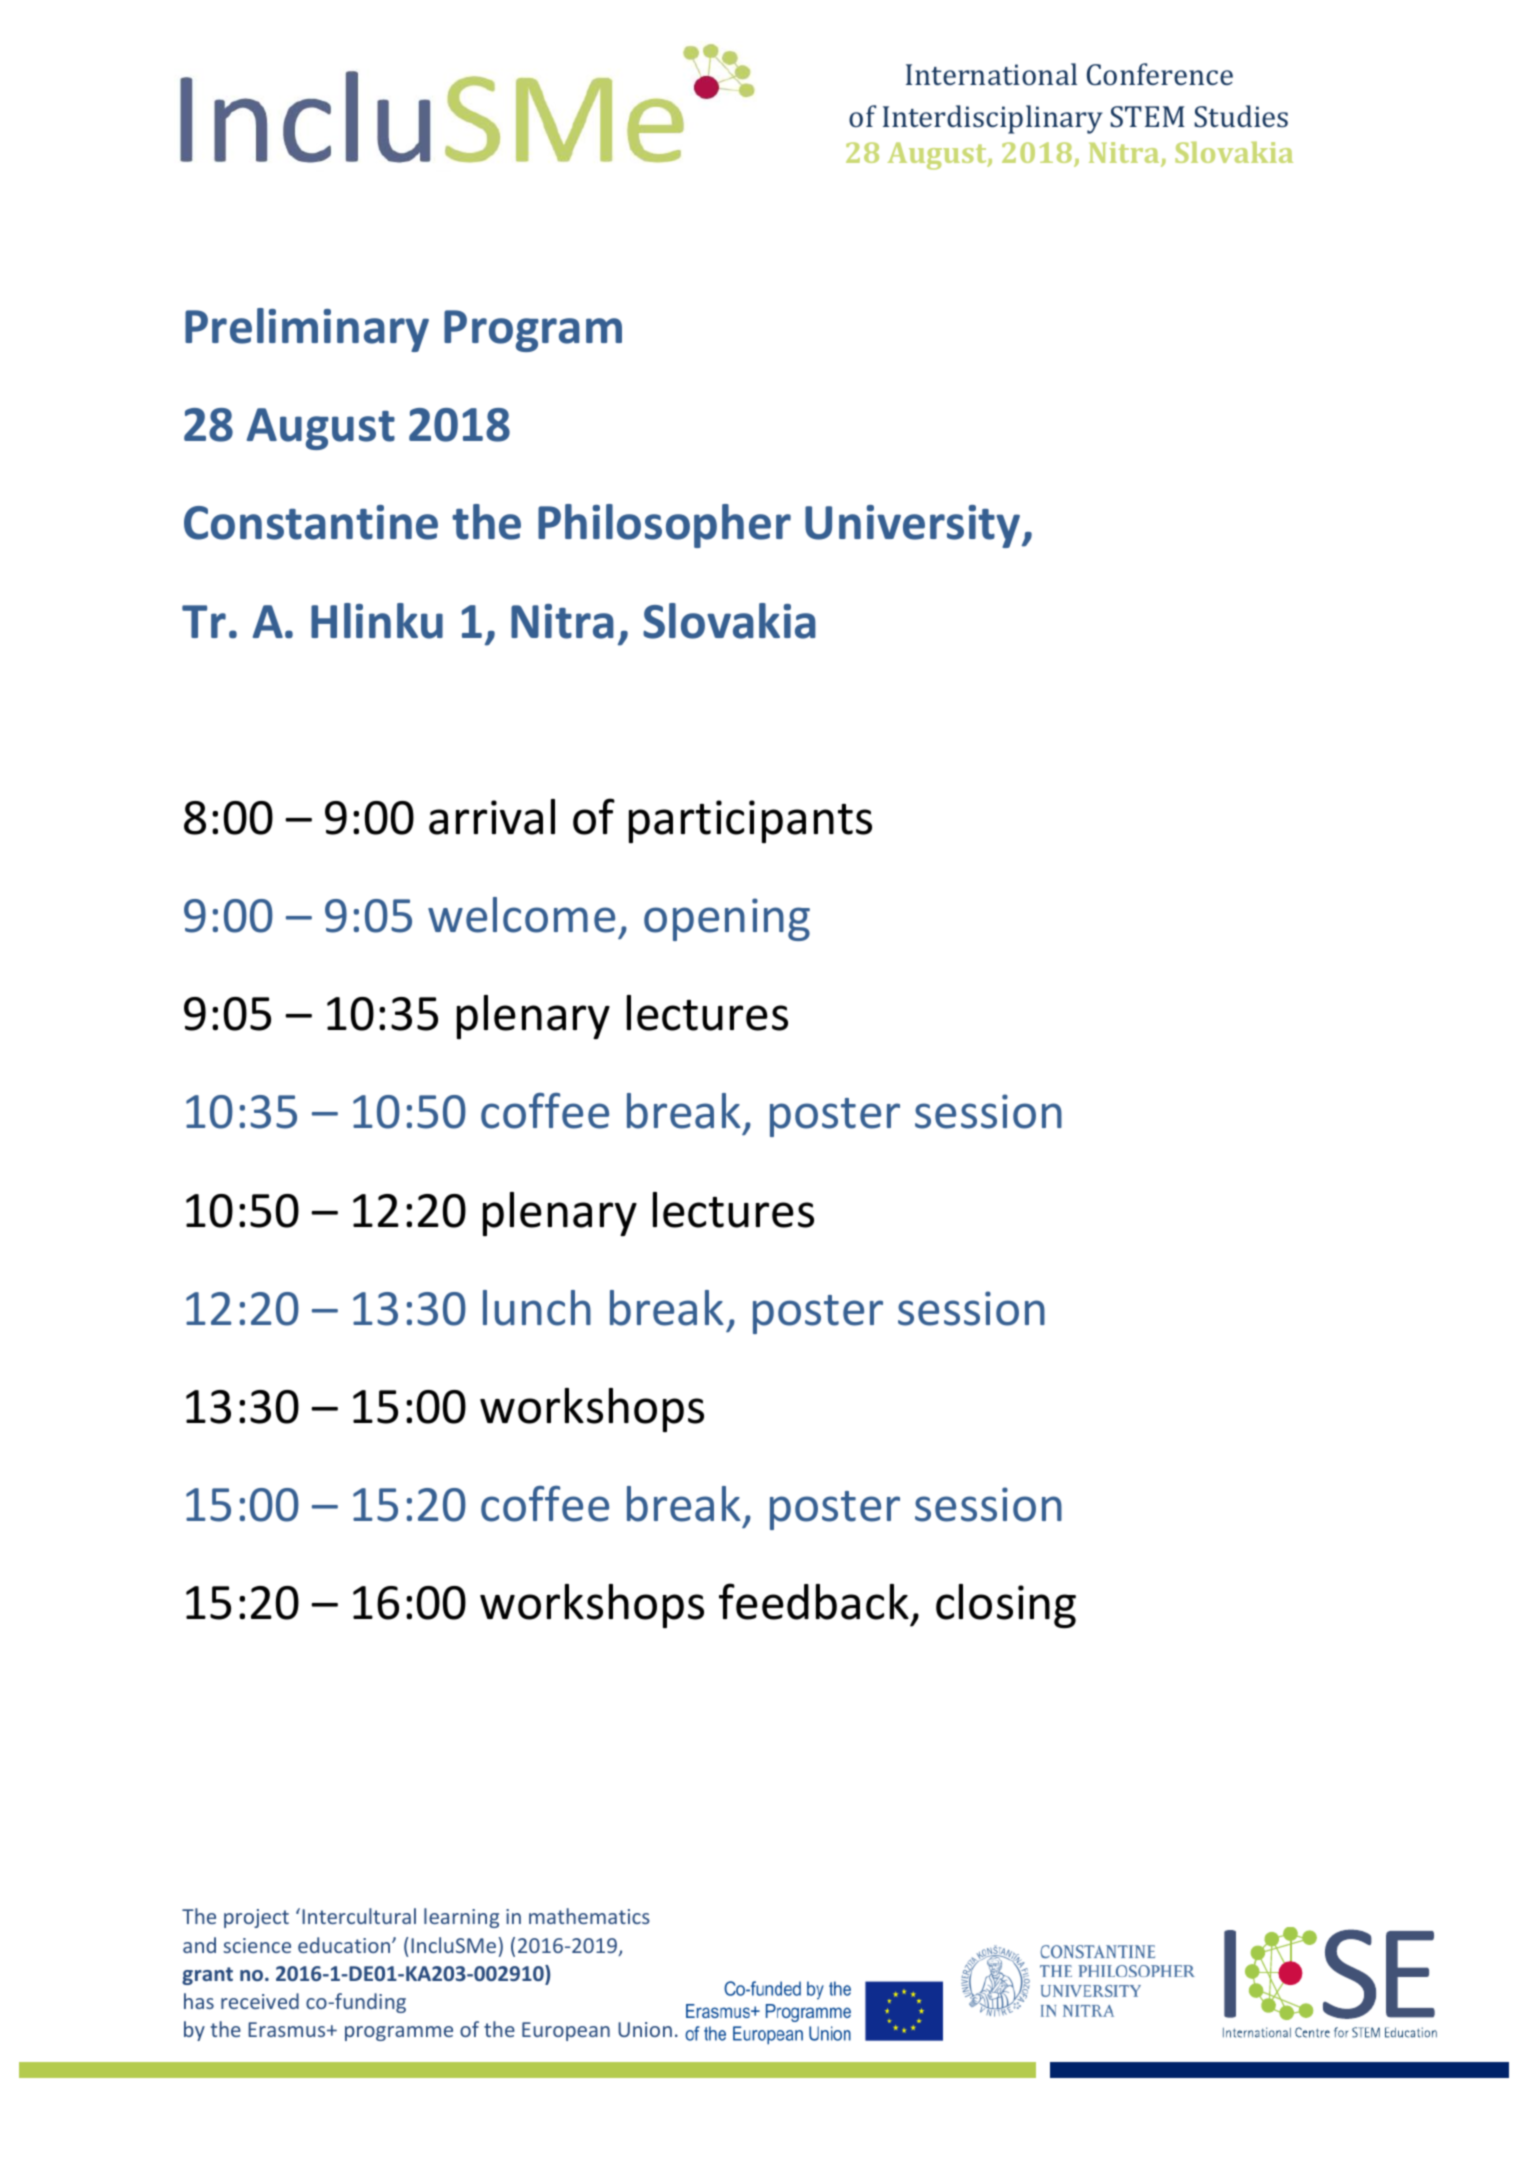 The height and width of the document is (2170, 1534). Describe the element at coordinates (589, 1916) in the document. I see `mathematics` at that location.
